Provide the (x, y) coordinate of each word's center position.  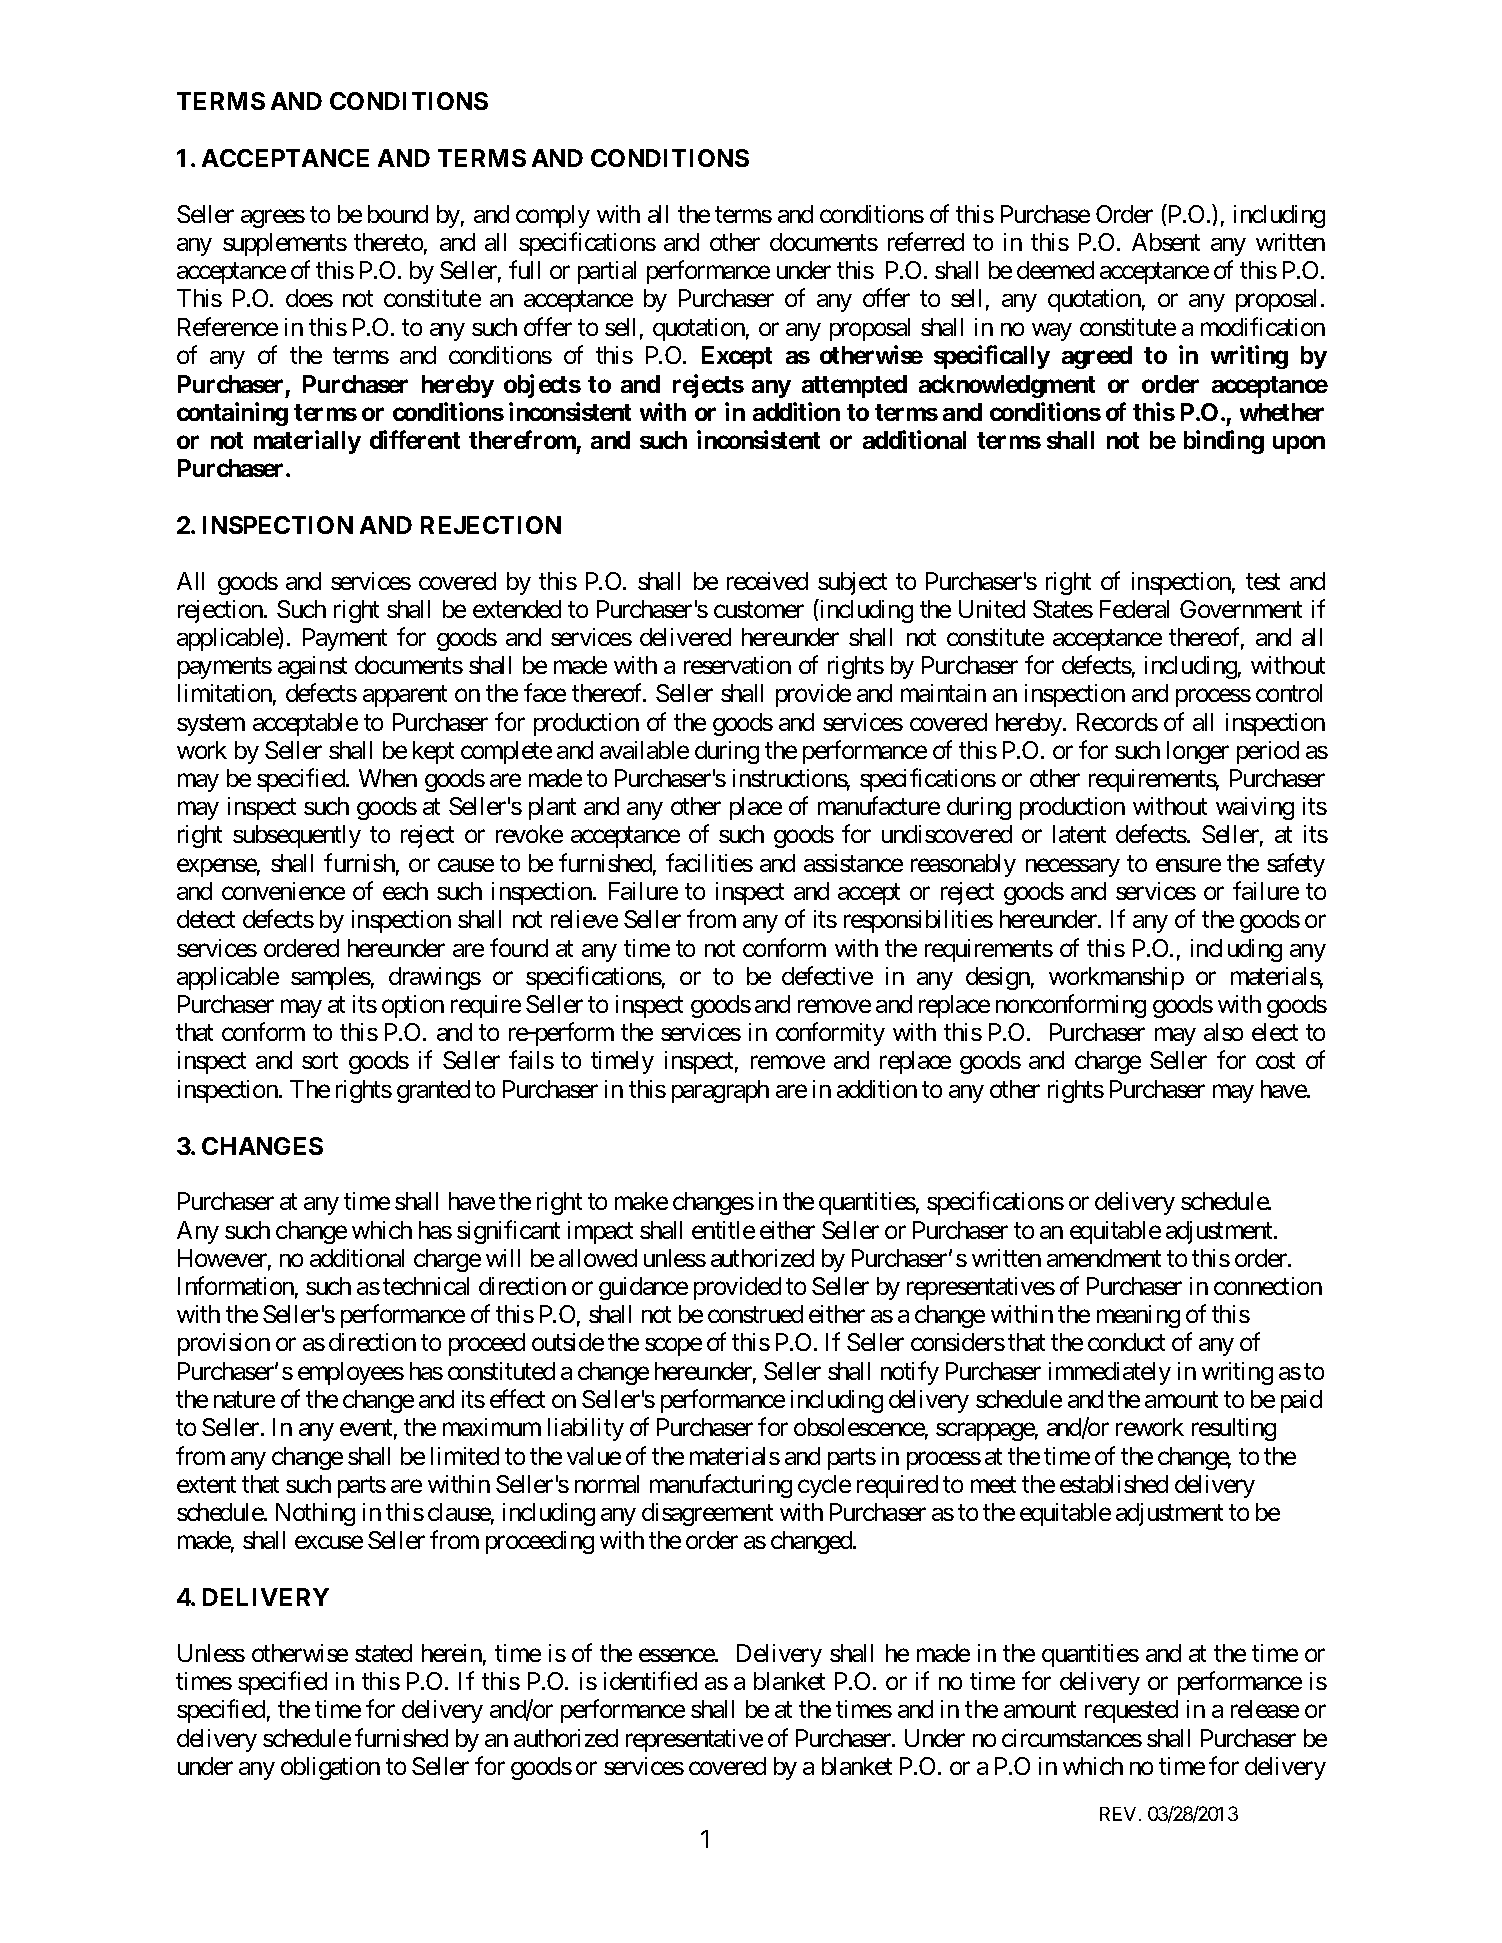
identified (650, 1680)
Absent (1166, 242)
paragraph (720, 1091)
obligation (330, 1768)
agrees (273, 218)
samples (331, 978)
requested (1131, 1711)
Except (737, 357)
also (1223, 1032)
